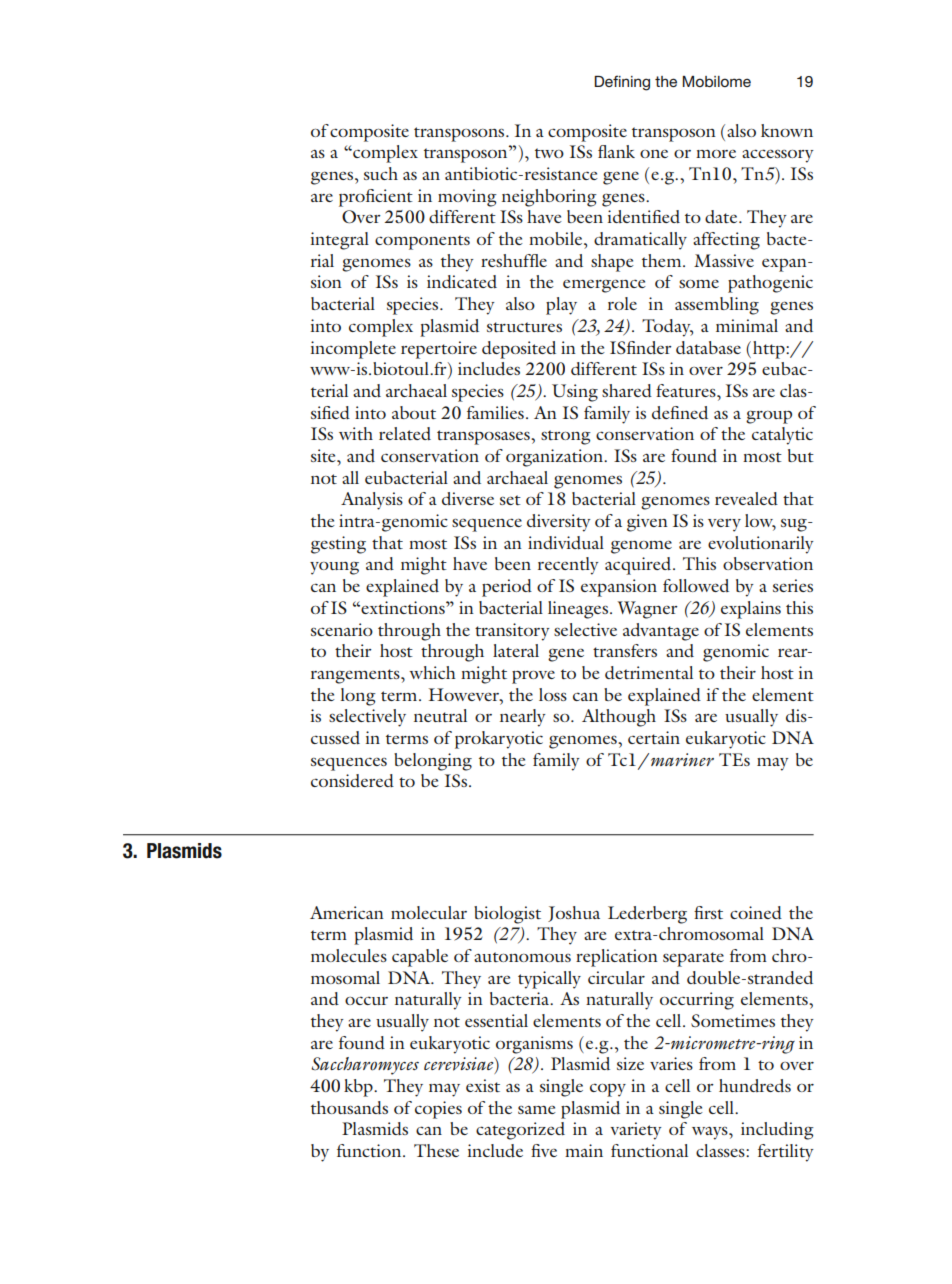 The height and width of the screenshot is (1284, 952). Describe the element at coordinates (381, 173) in the screenshot. I see `such` at that location.
